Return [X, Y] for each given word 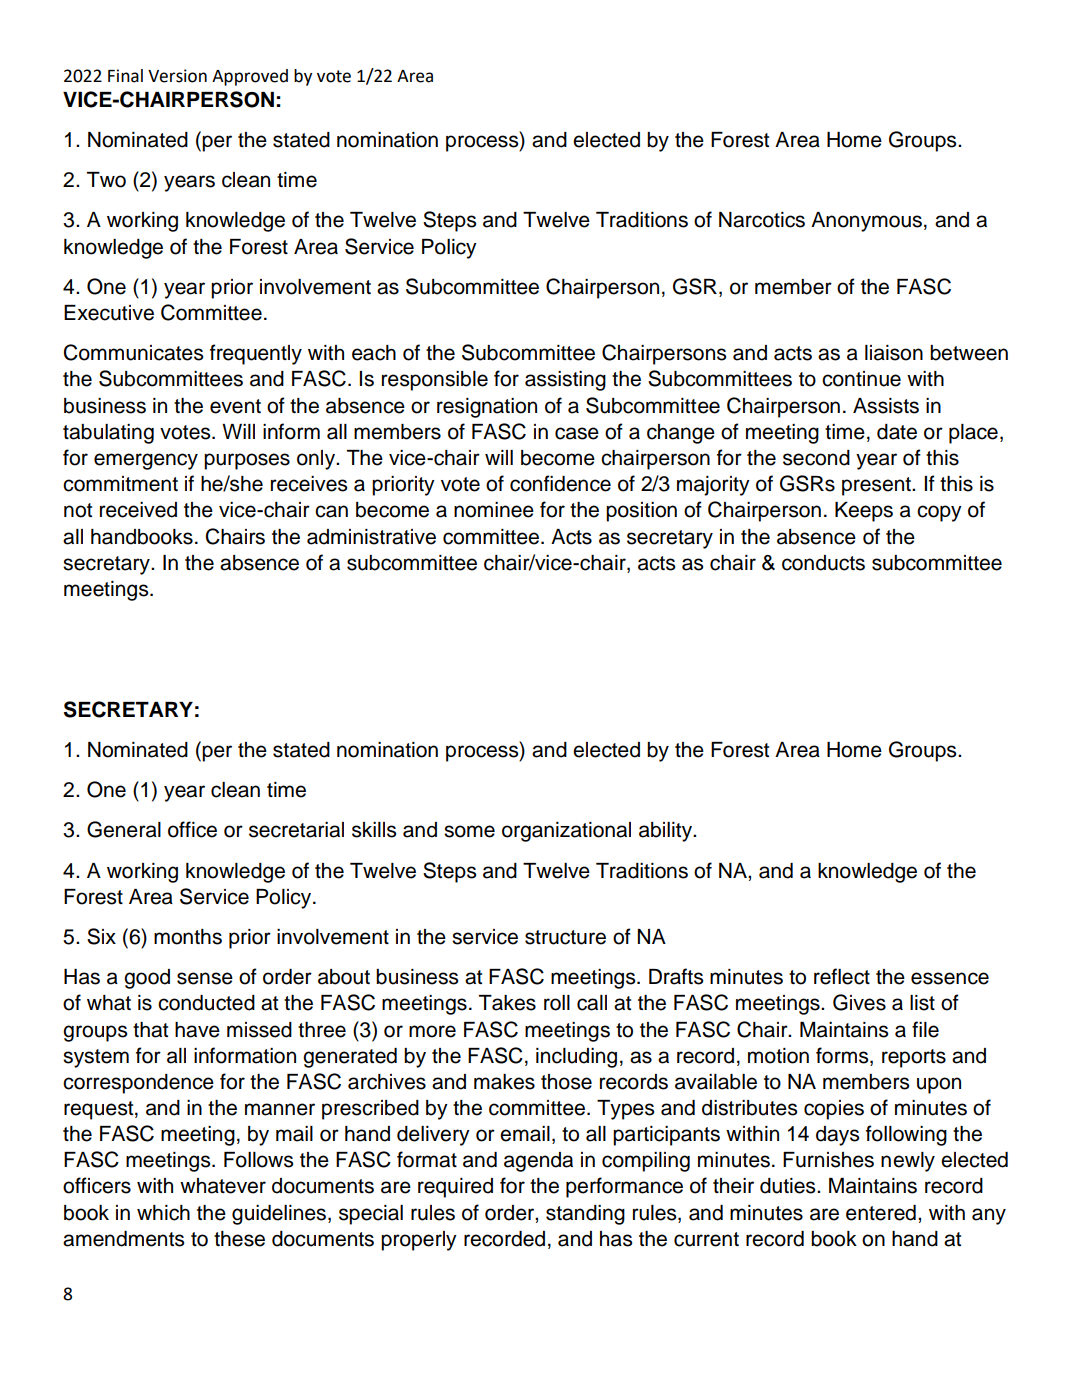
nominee [494, 510]
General [124, 829]
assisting [565, 381]
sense [205, 978]
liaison [894, 353]
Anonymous [866, 222]
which [163, 1213]
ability [666, 832]
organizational [566, 832]
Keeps [864, 512]
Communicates [133, 352]
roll [557, 1003]
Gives [859, 1002]
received [138, 510]
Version [177, 76]
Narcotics [762, 220]
